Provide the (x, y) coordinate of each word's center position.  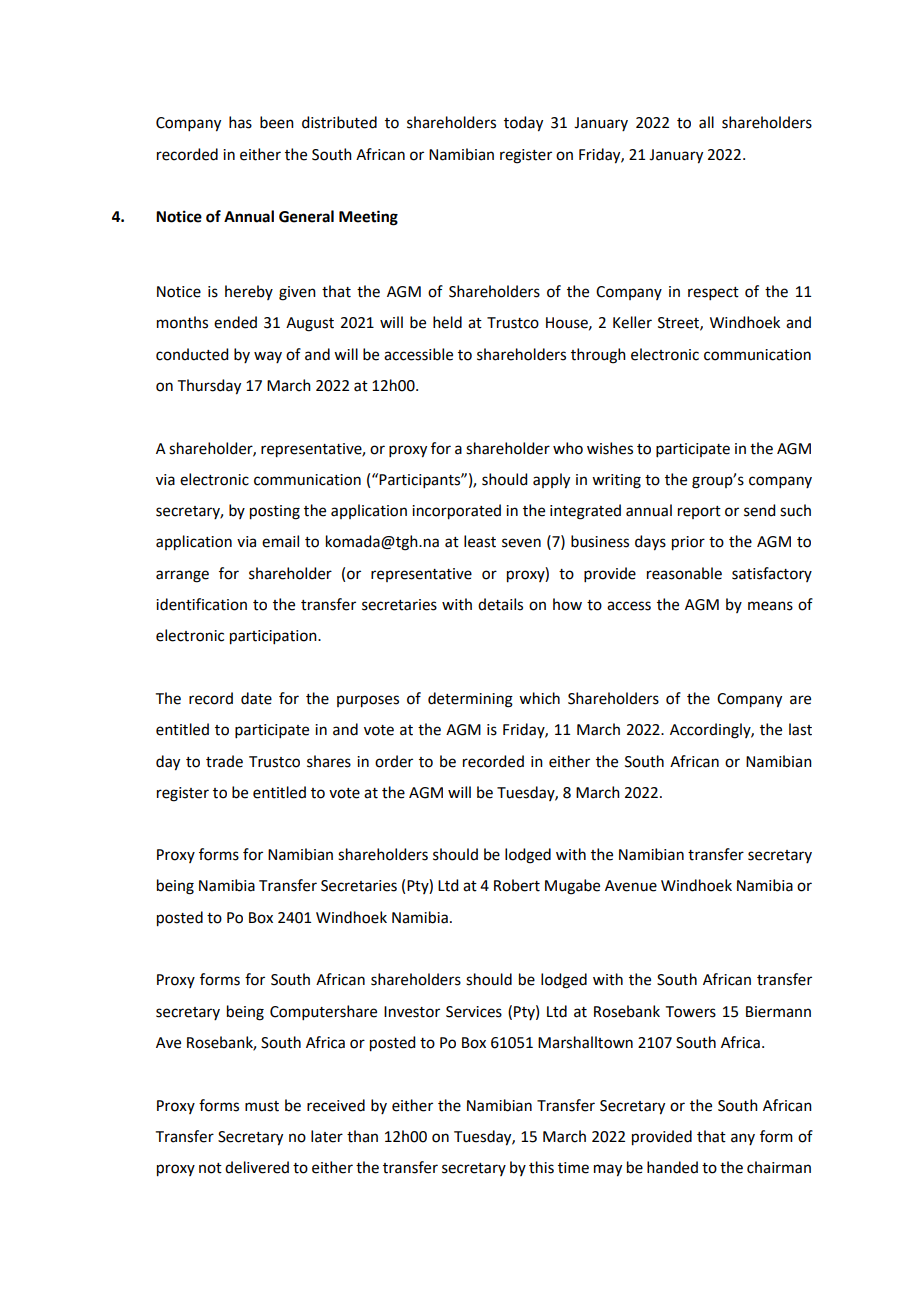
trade (224, 761)
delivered (257, 1167)
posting (275, 512)
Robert (517, 885)
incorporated (456, 512)
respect (713, 293)
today (523, 124)
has (240, 122)
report (699, 512)
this (541, 1167)
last (800, 729)
